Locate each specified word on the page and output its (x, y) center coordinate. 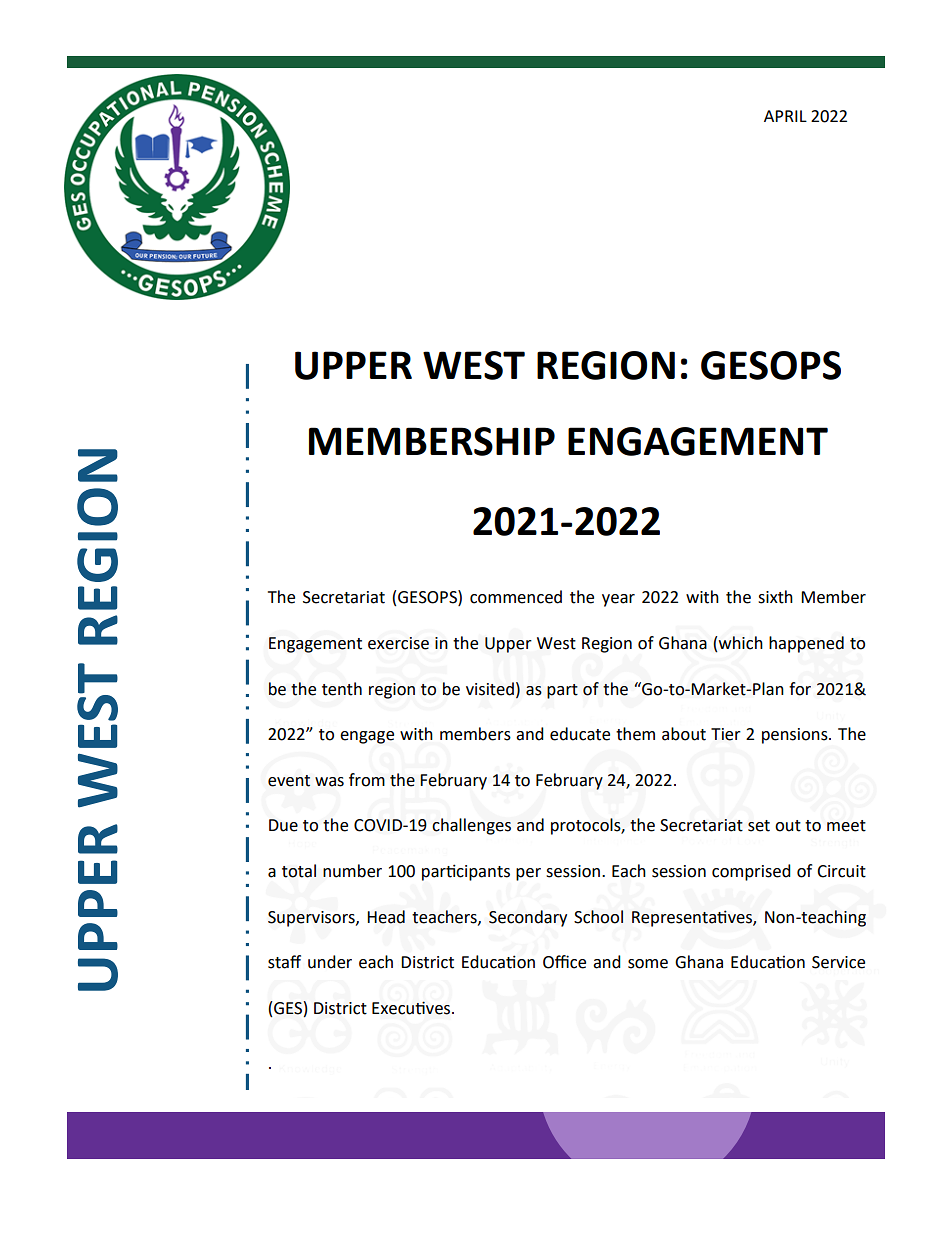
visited (490, 689)
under (330, 962)
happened (806, 644)
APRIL (785, 116)
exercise (398, 643)
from (367, 780)
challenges (471, 826)
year (618, 600)
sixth (775, 597)
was (329, 782)
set (759, 826)
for (800, 689)
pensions (796, 736)
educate (580, 734)
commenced (516, 597)
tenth (342, 689)
